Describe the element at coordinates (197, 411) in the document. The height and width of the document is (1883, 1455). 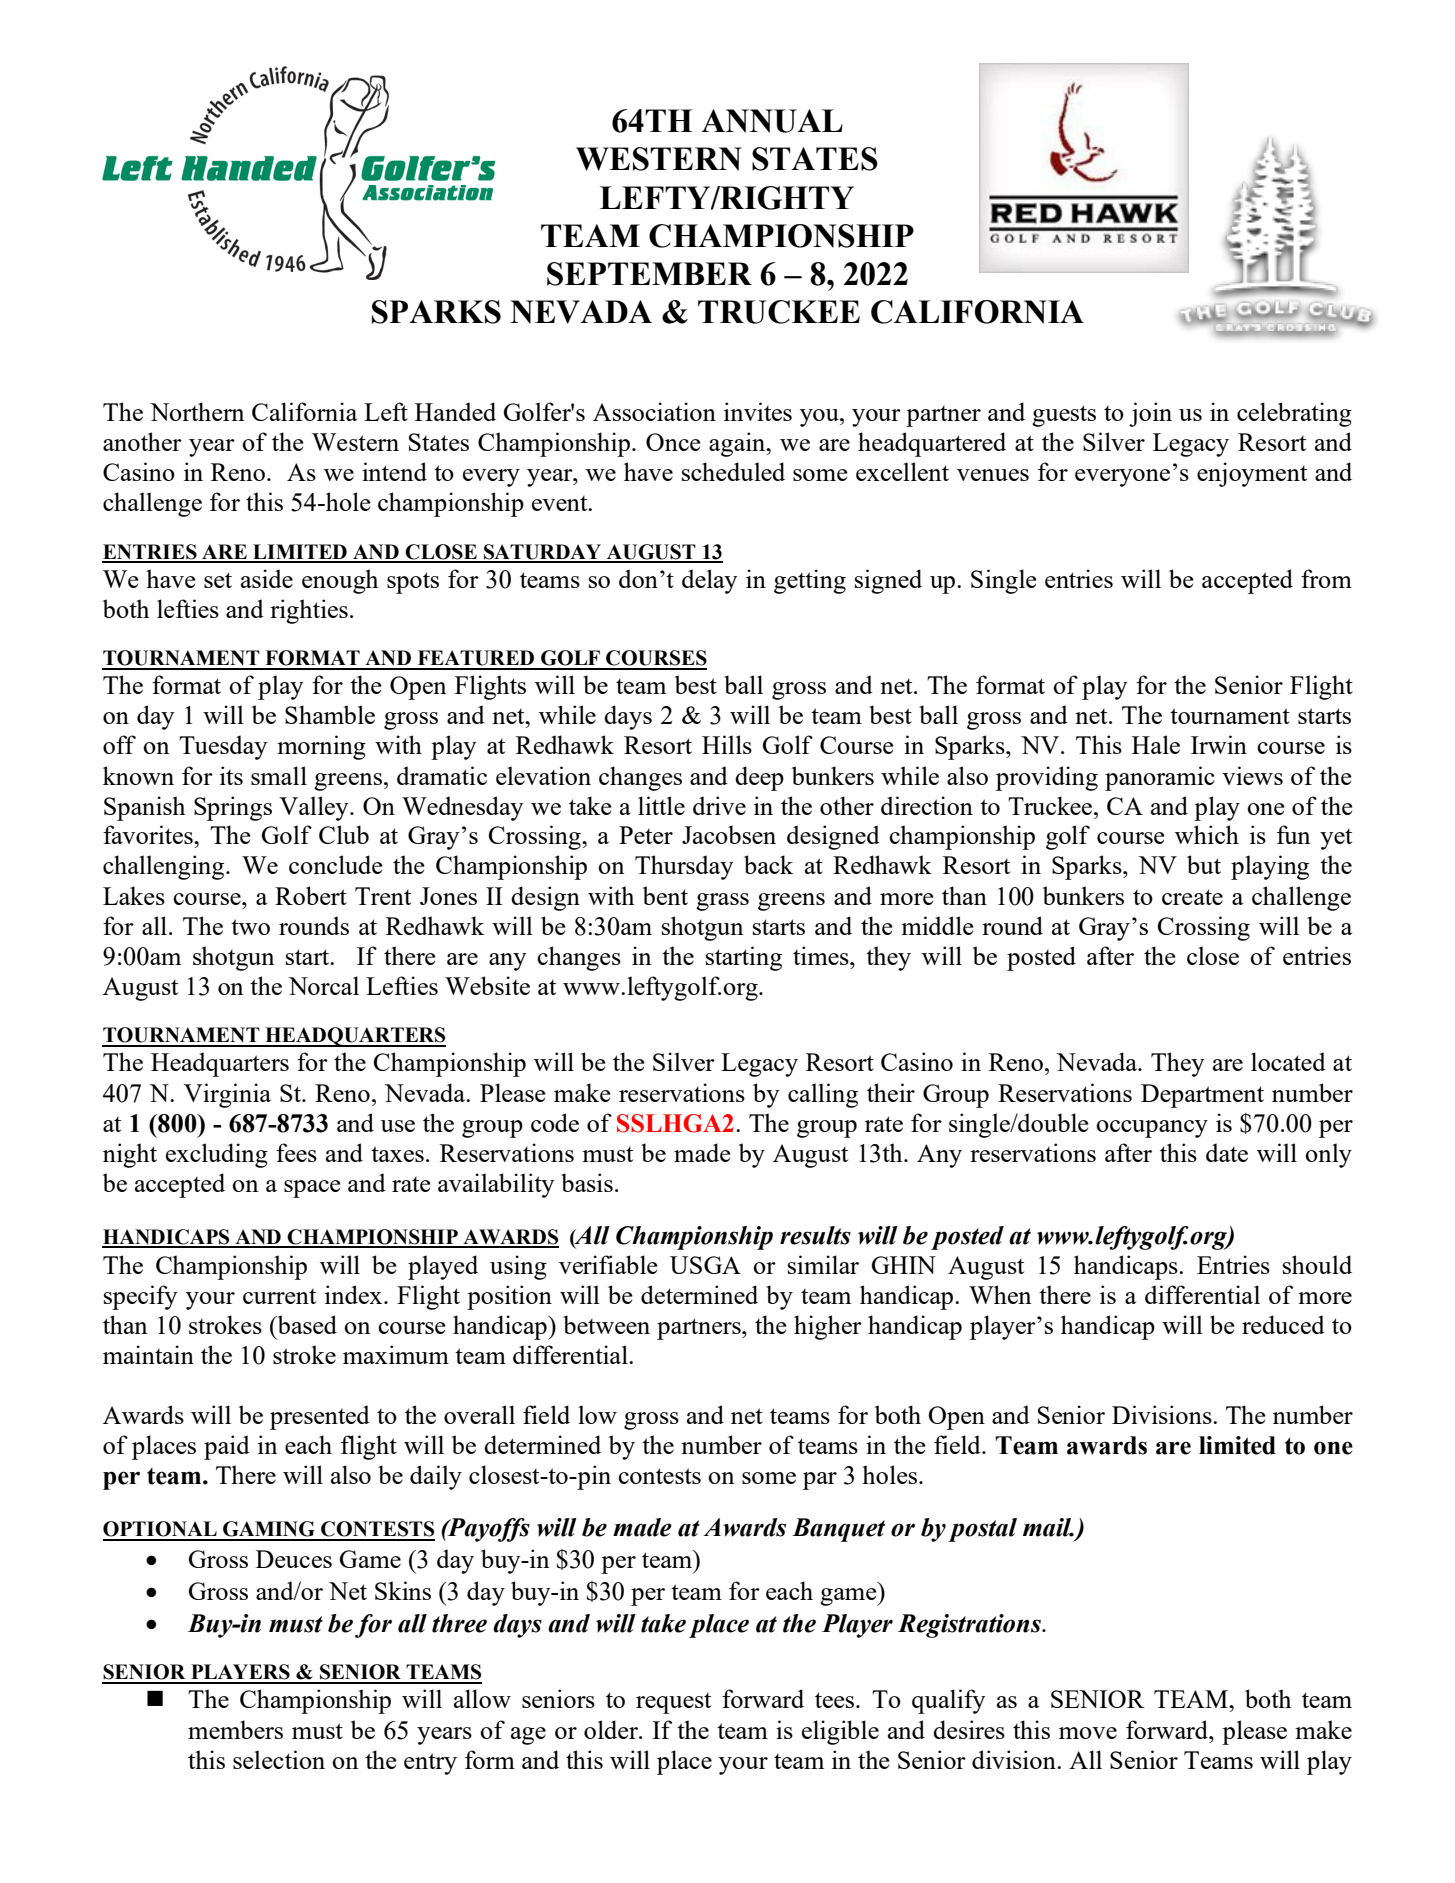
I see `Northern` at that location.
